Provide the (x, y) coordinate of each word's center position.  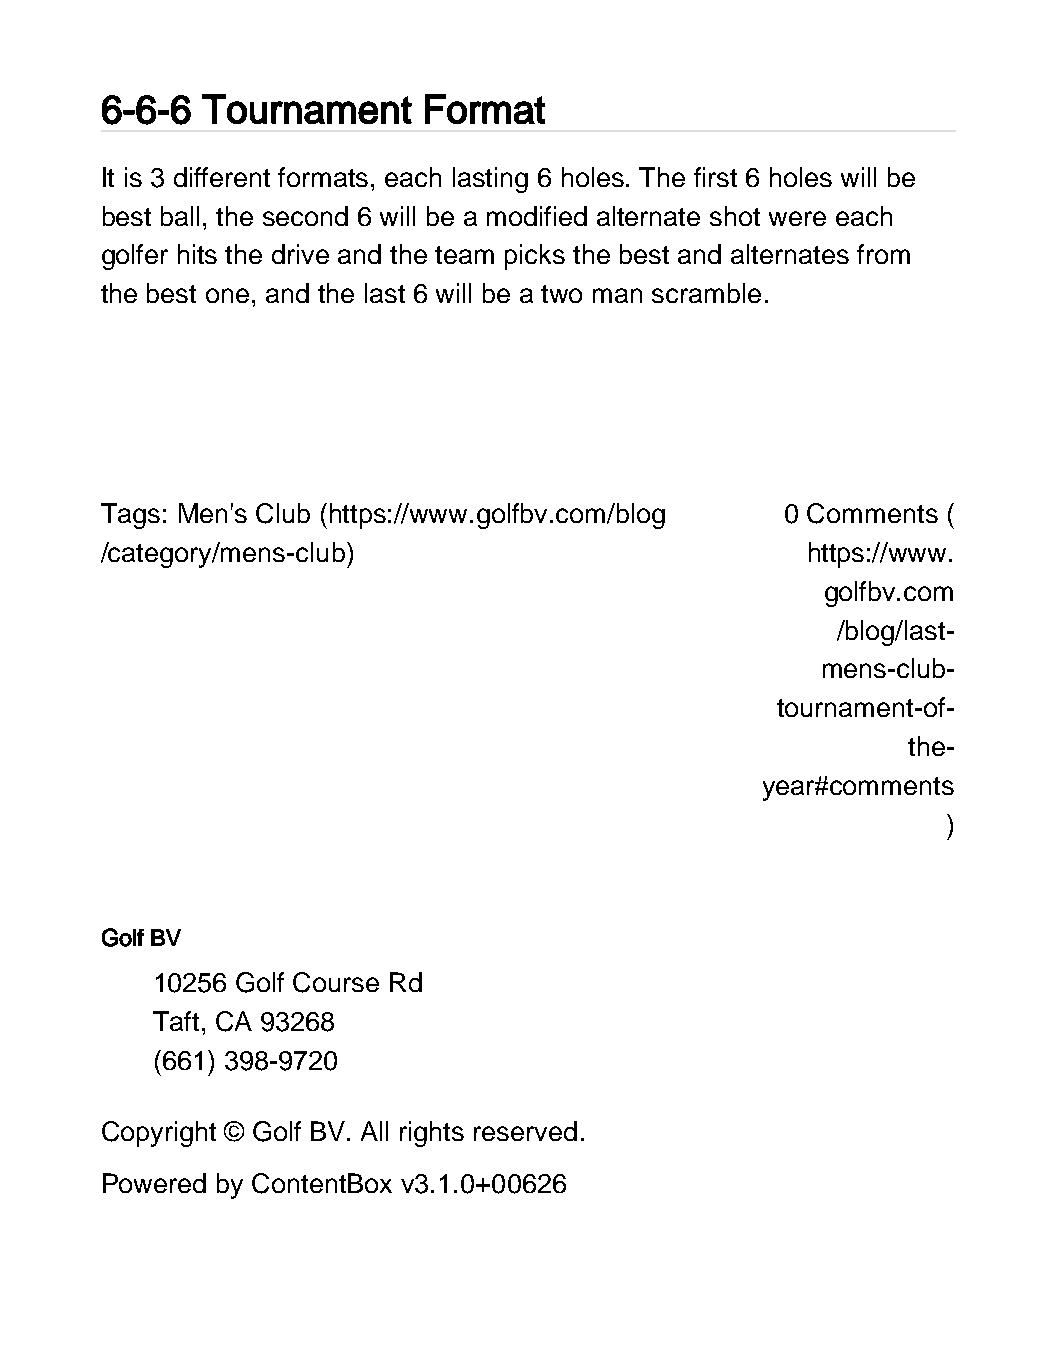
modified (537, 216)
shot (735, 216)
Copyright (159, 1134)
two (561, 294)
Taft (176, 1021)
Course (336, 982)
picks (535, 257)
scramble (706, 293)
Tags (130, 516)
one (227, 295)
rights (432, 1134)
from (883, 254)
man (617, 295)
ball (180, 216)
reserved (525, 1131)
